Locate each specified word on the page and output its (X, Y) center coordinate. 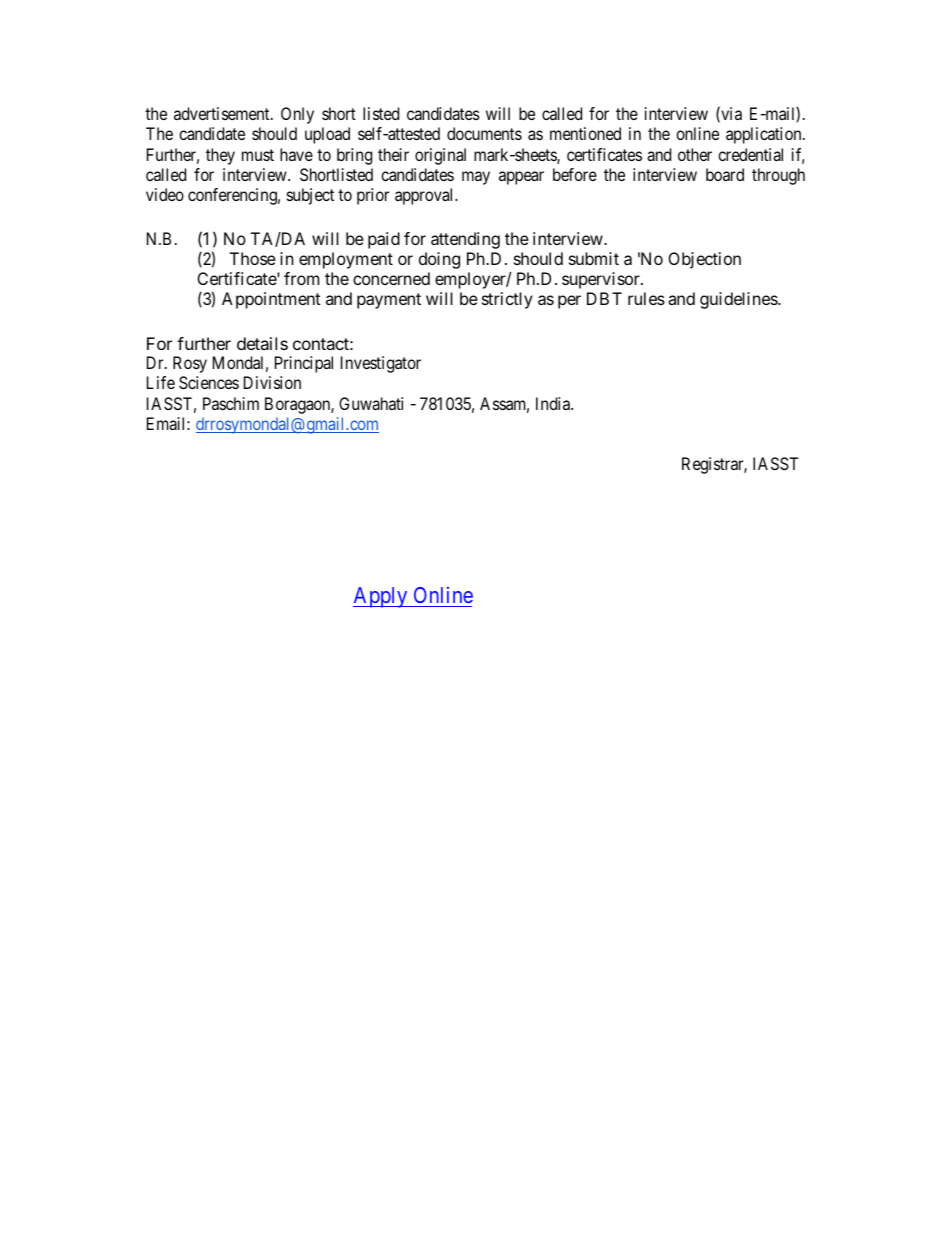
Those (252, 258)
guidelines (739, 300)
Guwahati (371, 403)
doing (439, 260)
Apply (381, 597)
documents (484, 133)
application (765, 135)
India (554, 403)
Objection (704, 260)
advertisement (223, 113)
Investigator (381, 364)
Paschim (231, 403)
